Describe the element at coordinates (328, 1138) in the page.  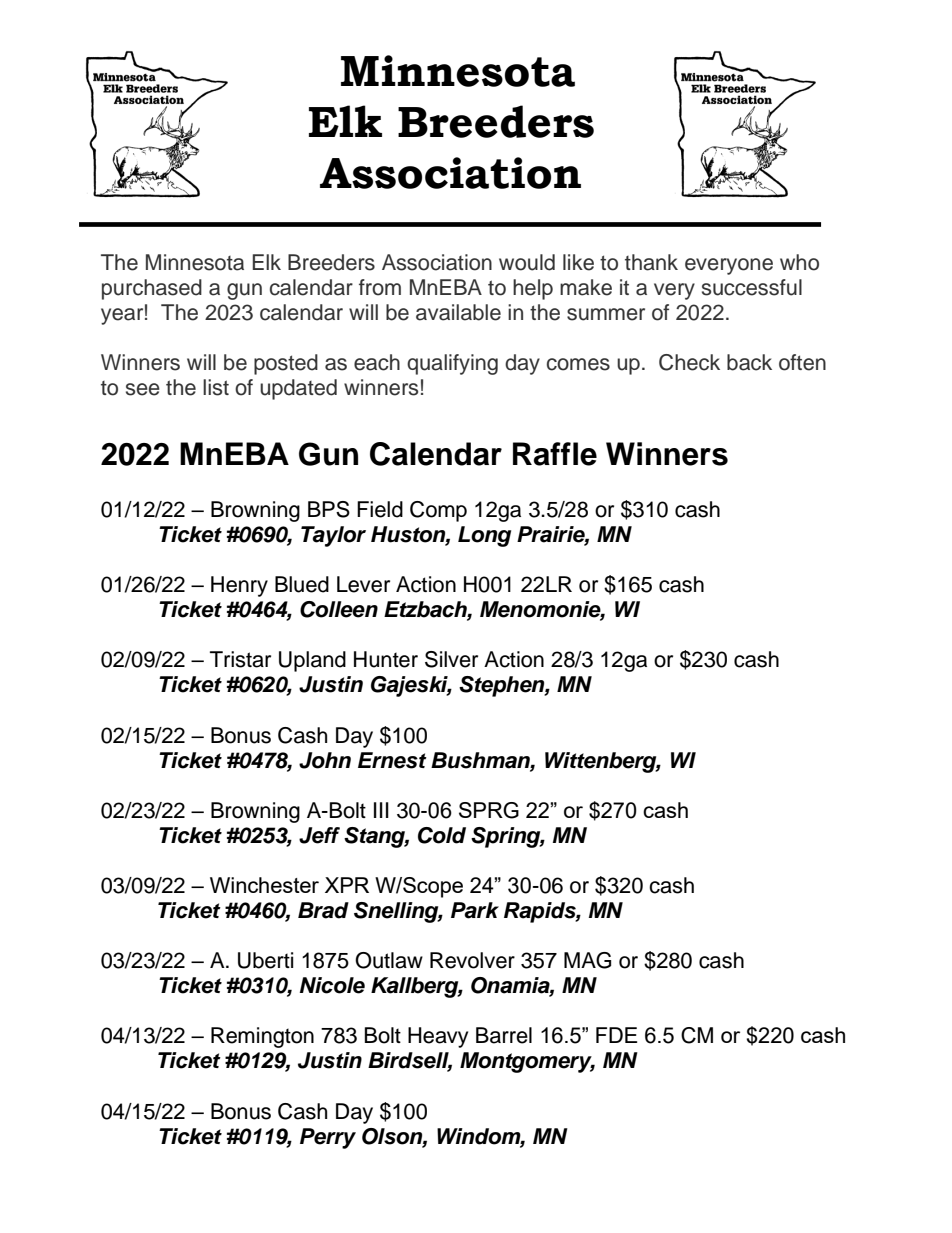
I see `Perry` at that location.
